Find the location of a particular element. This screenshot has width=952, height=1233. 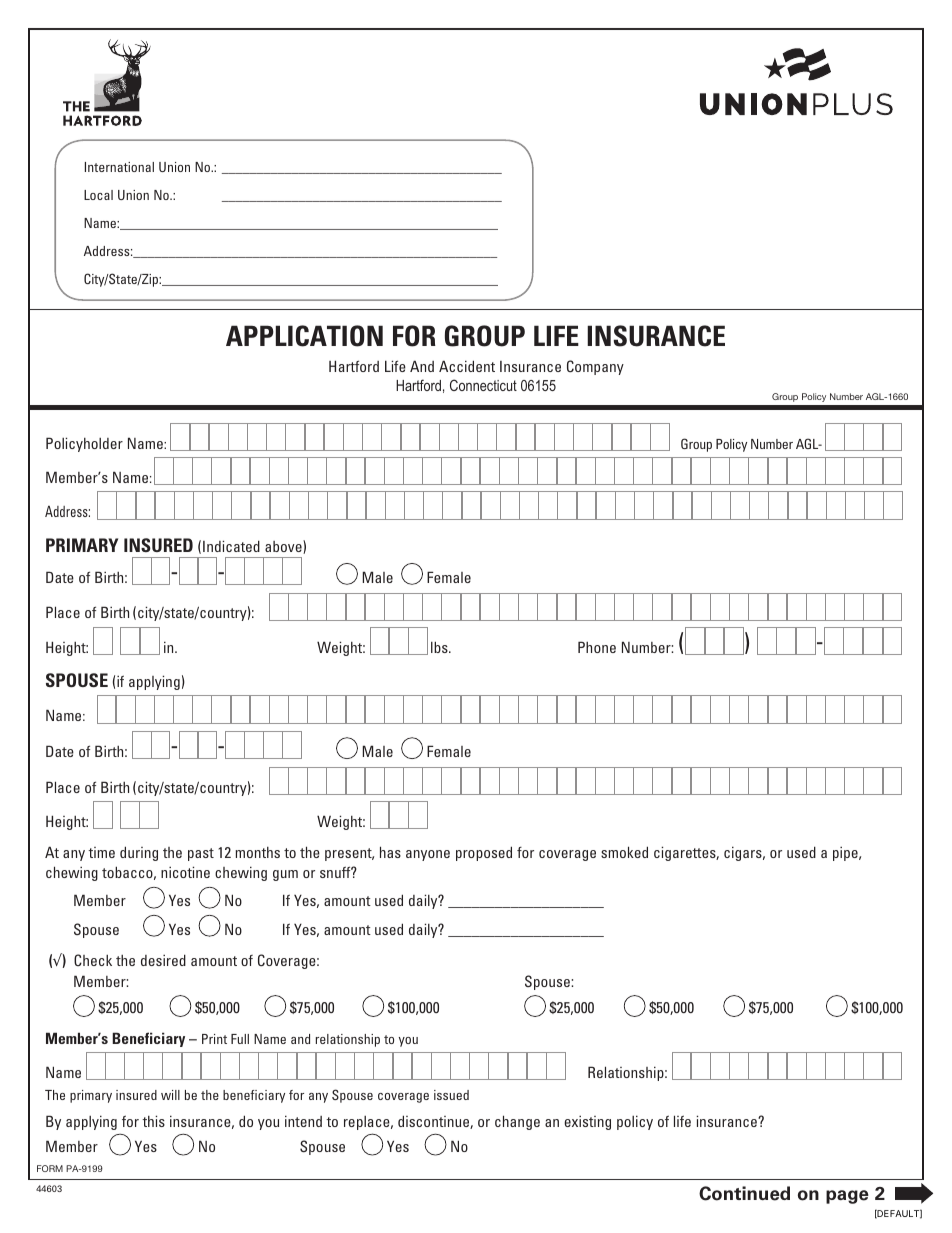

Local is located at coordinates (98, 195).
